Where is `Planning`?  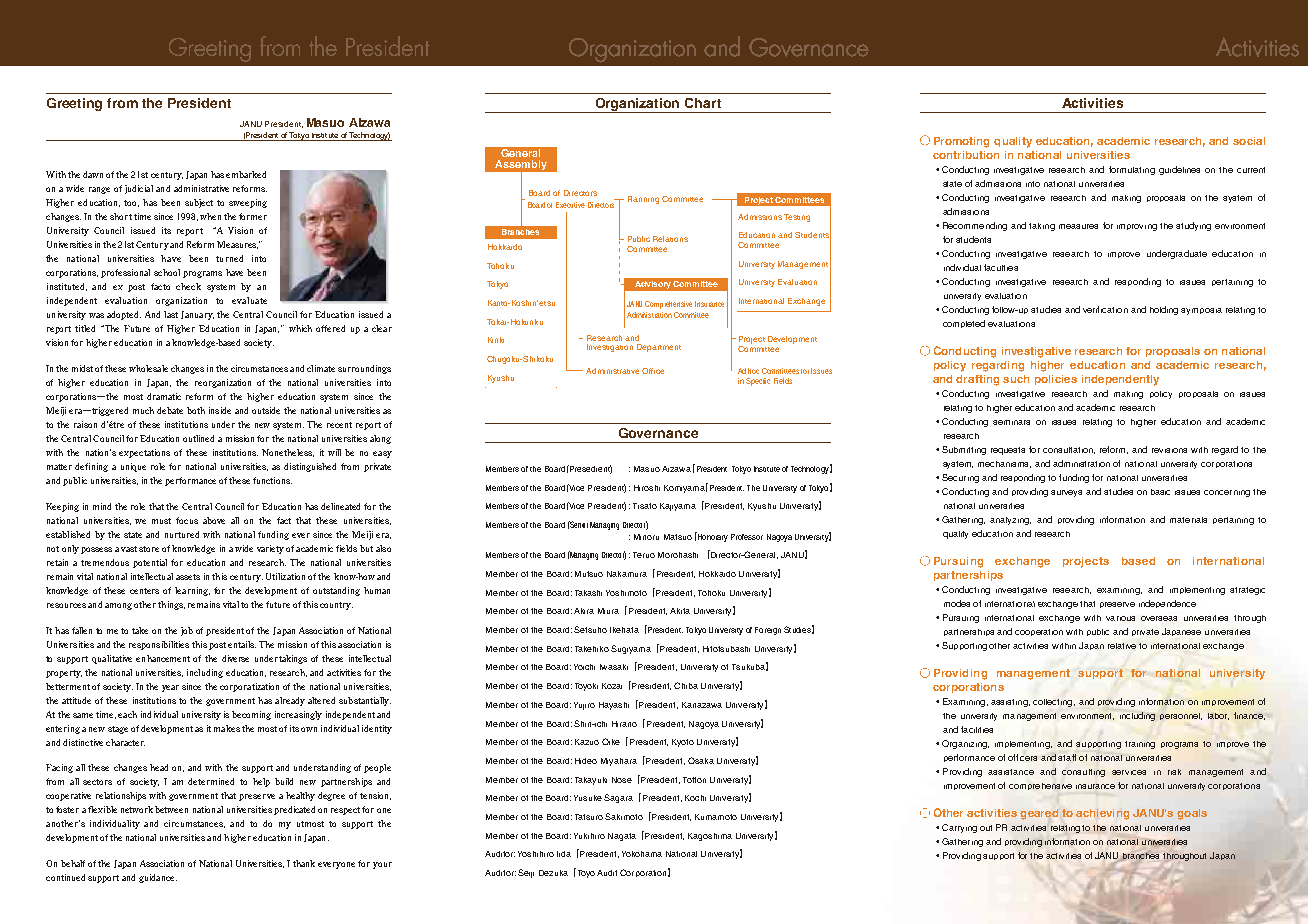 Planning is located at coordinates (643, 200).
